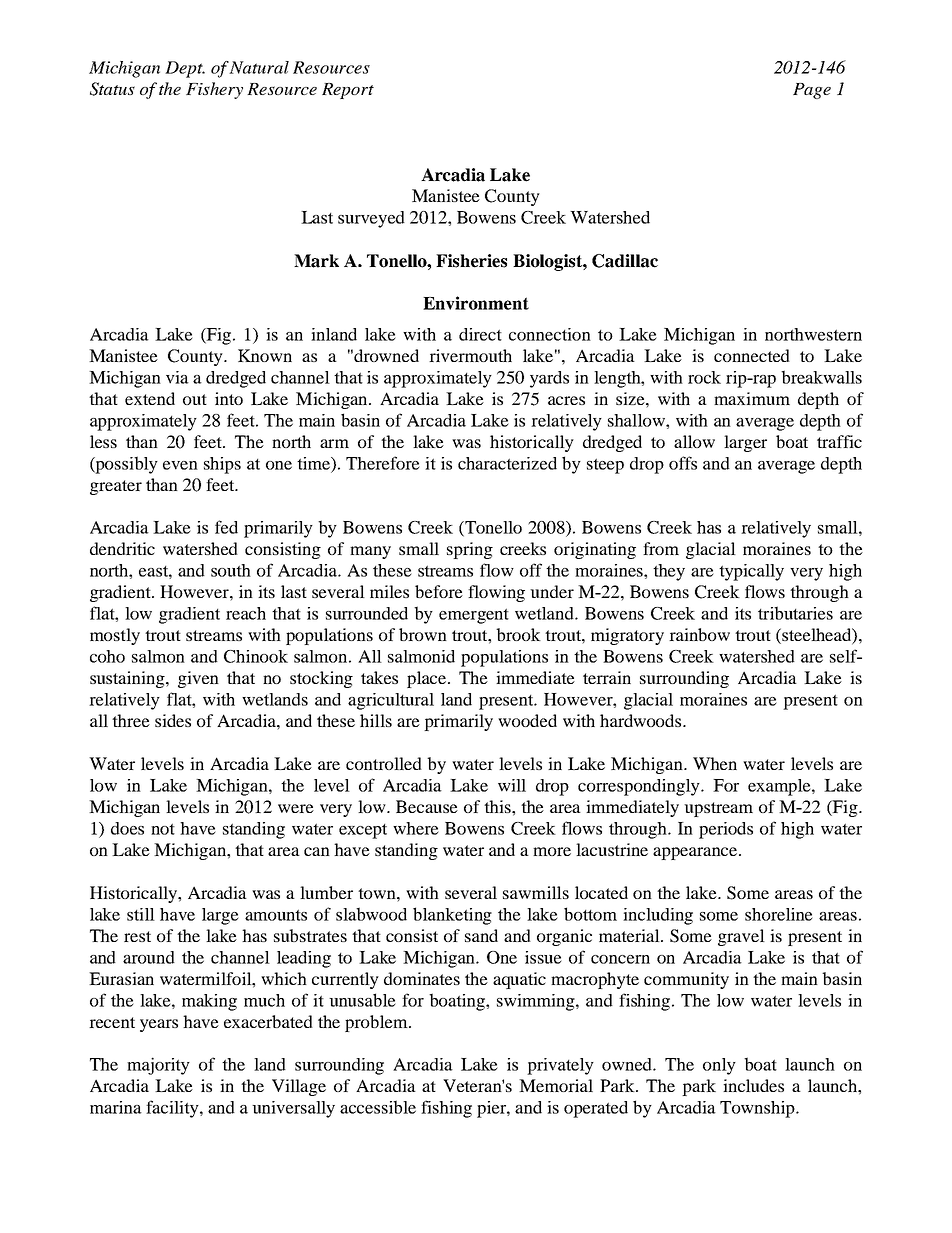 Image resolution: width=952 pixels, height=1233 pixels. Describe the element at coordinates (348, 91) in the screenshot. I see `Report` at that location.
